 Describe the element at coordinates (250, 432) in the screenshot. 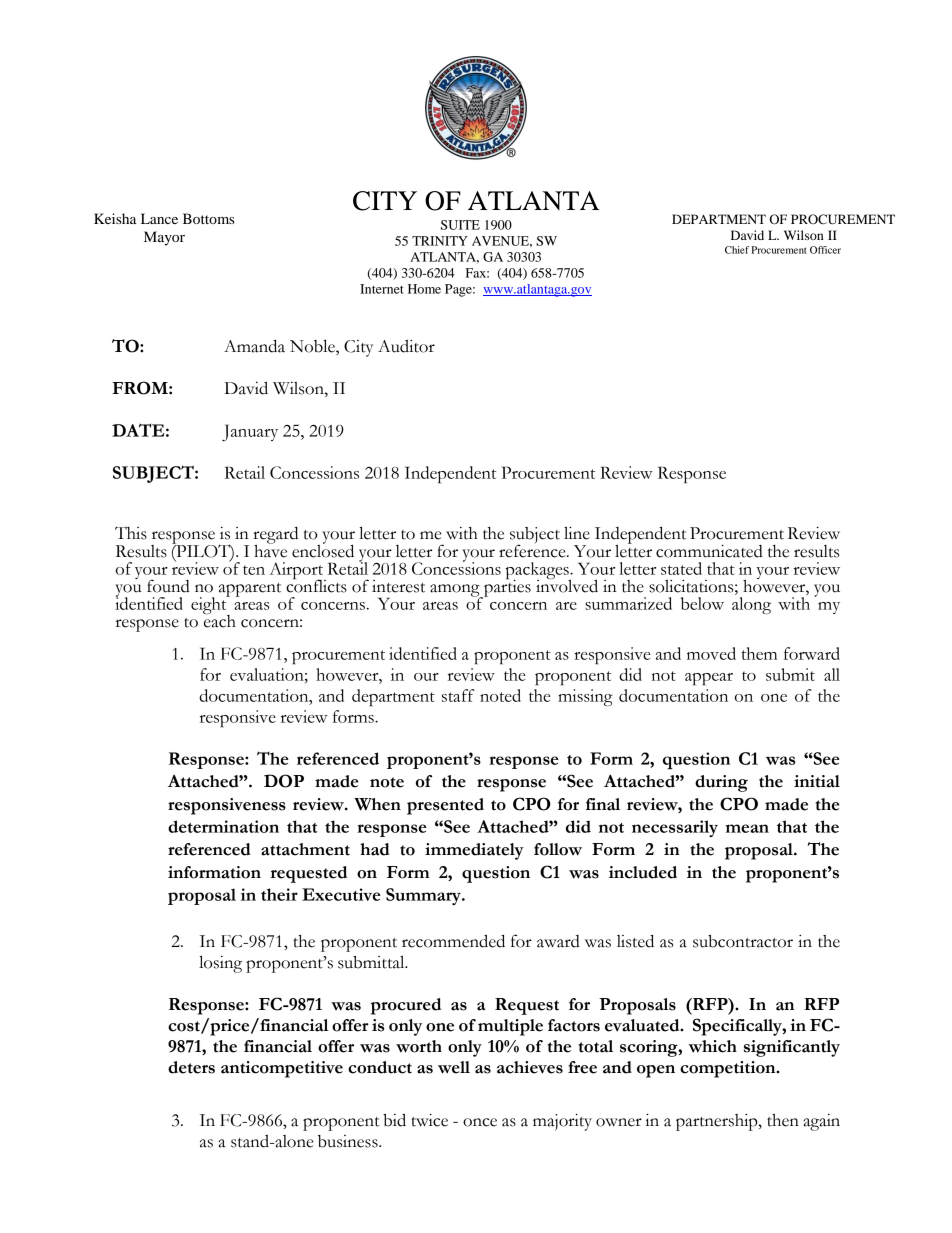

I see `January` at that location.
